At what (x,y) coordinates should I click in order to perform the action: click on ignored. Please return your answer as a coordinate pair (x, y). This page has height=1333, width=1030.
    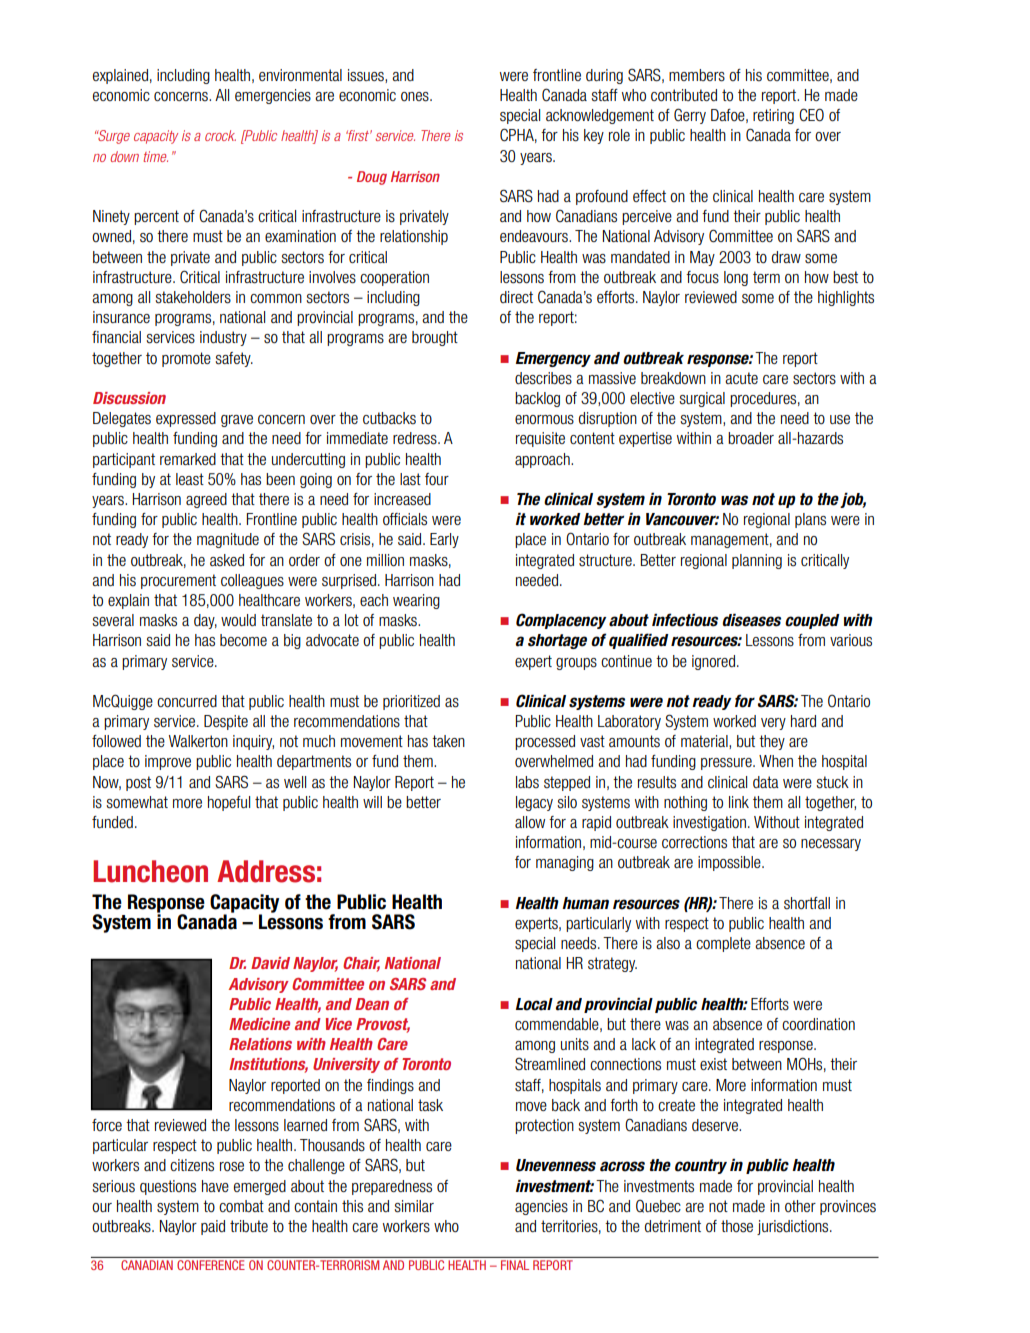
    Looking at the image, I should click on (715, 662).
